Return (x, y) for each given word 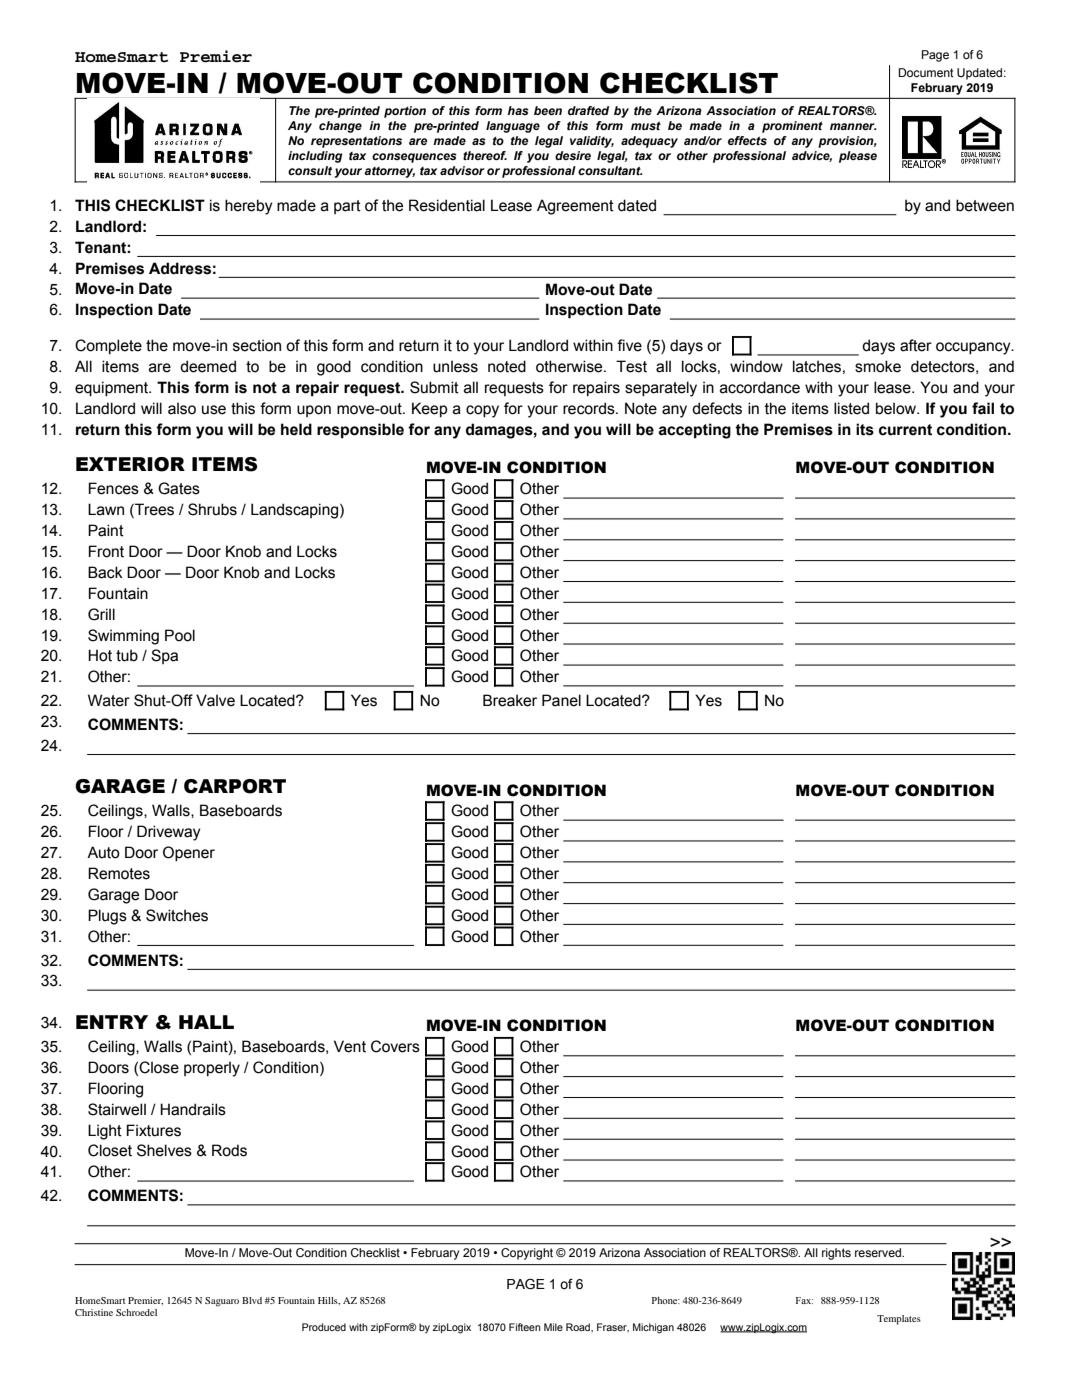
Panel (561, 700)
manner (853, 126)
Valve (215, 700)
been (548, 110)
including (315, 157)
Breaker (510, 700)
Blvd (252, 1300)
